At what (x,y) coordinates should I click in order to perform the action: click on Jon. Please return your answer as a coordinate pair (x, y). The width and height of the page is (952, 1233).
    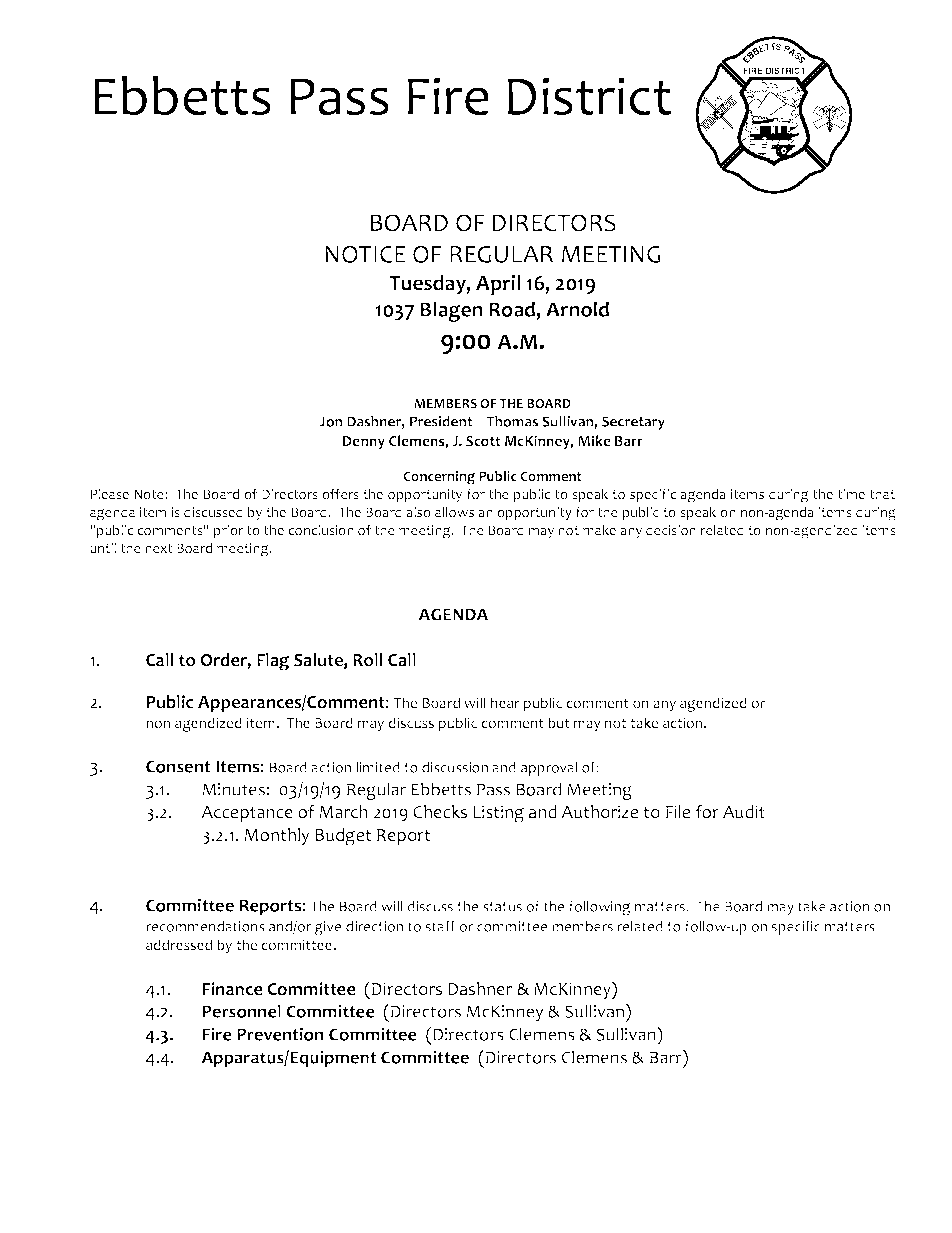
    Looking at the image, I should click on (330, 421).
